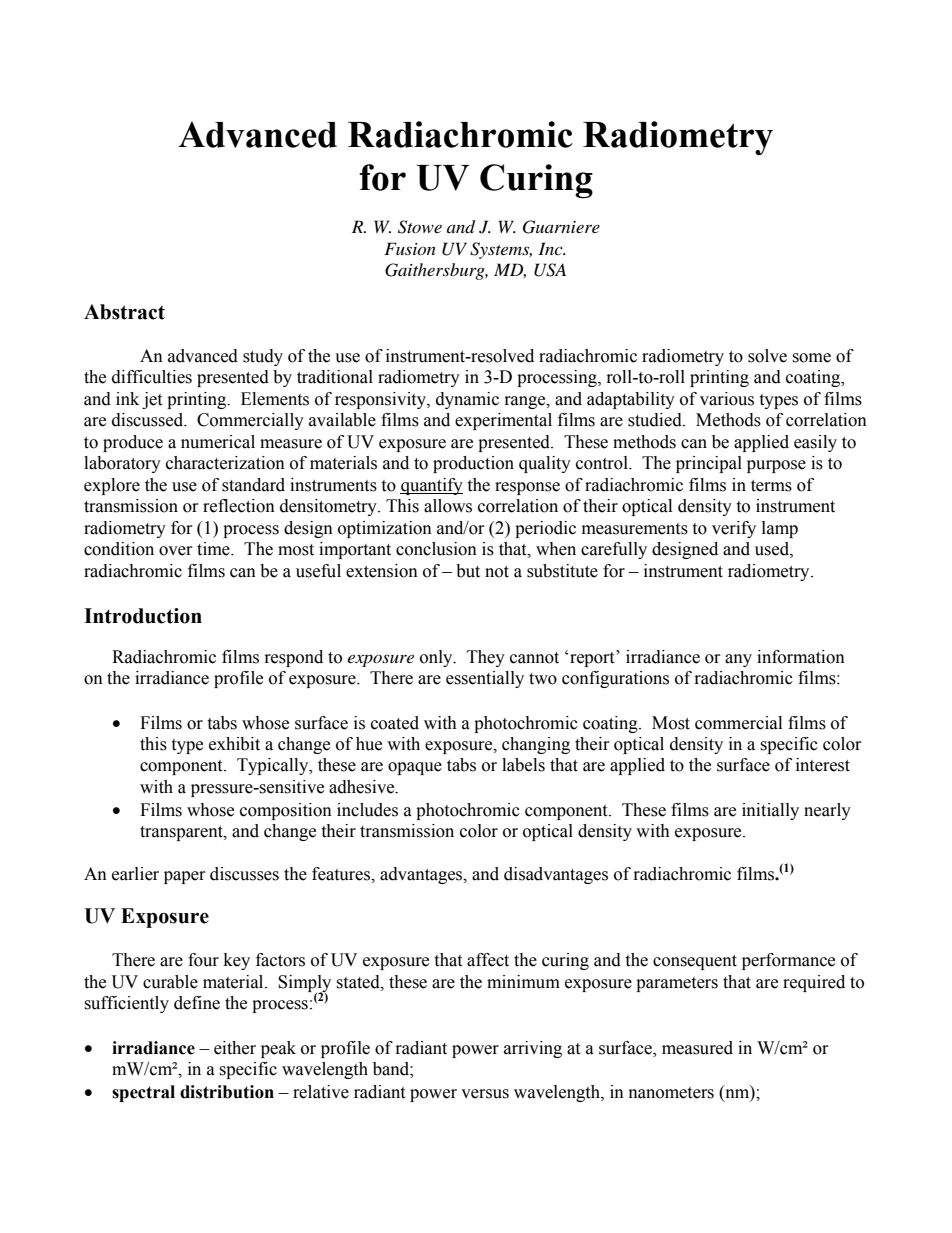 The height and width of the document is (1233, 952). What do you see at coordinates (811, 358) in the document?
I see `some` at bounding box center [811, 358].
